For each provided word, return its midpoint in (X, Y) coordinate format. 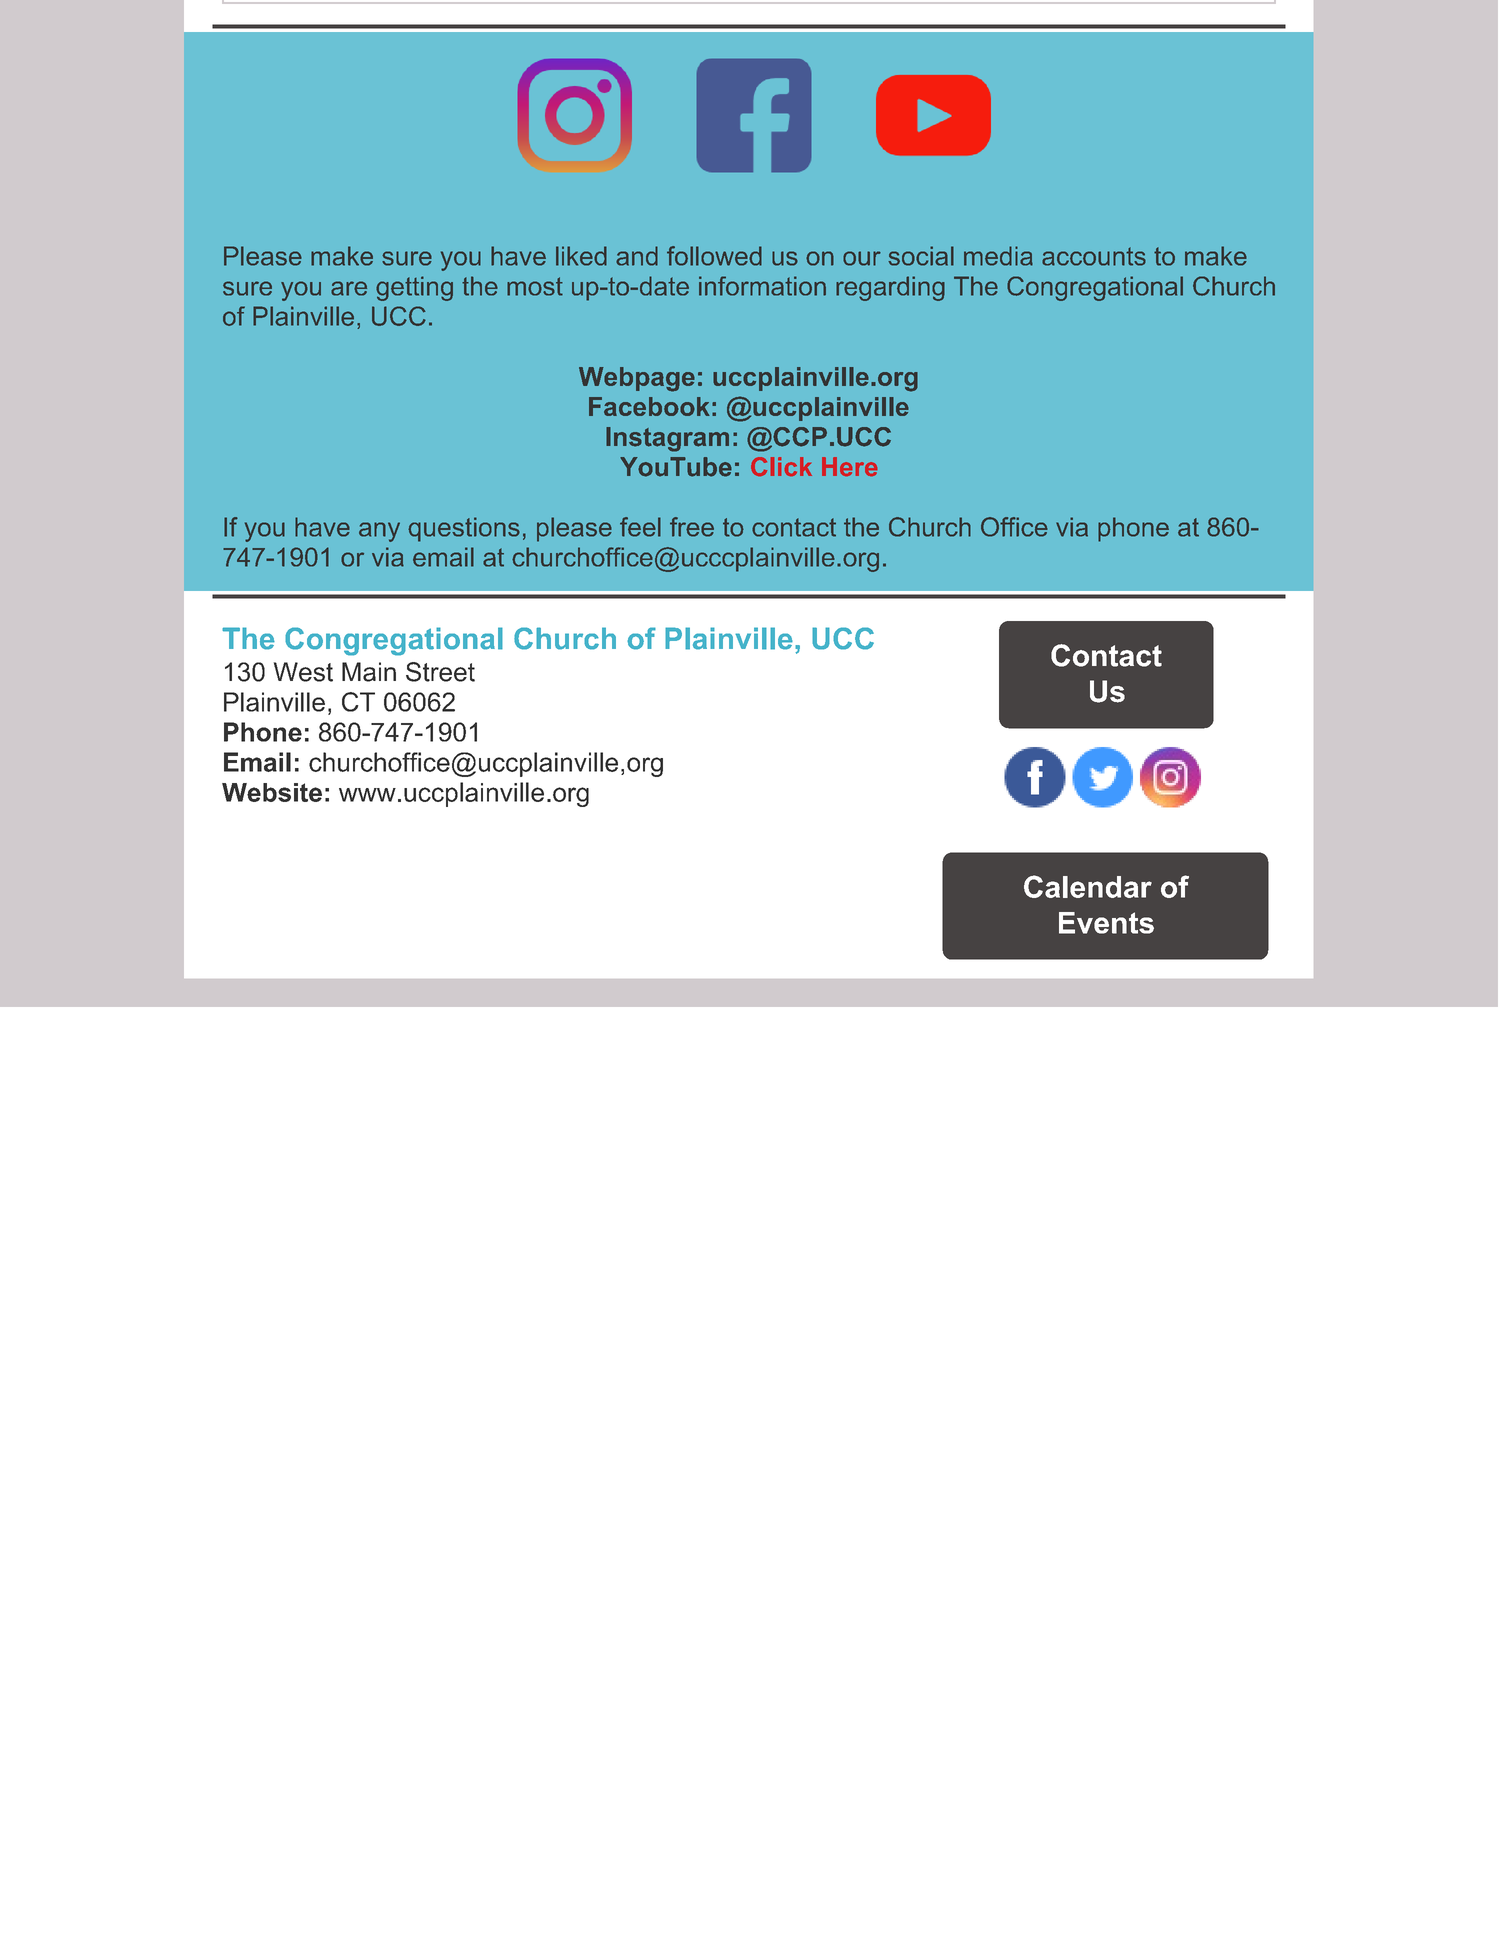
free (692, 527)
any (379, 532)
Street (440, 672)
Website (272, 792)
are (349, 288)
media (998, 256)
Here (849, 466)
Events (1106, 923)
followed (714, 256)
